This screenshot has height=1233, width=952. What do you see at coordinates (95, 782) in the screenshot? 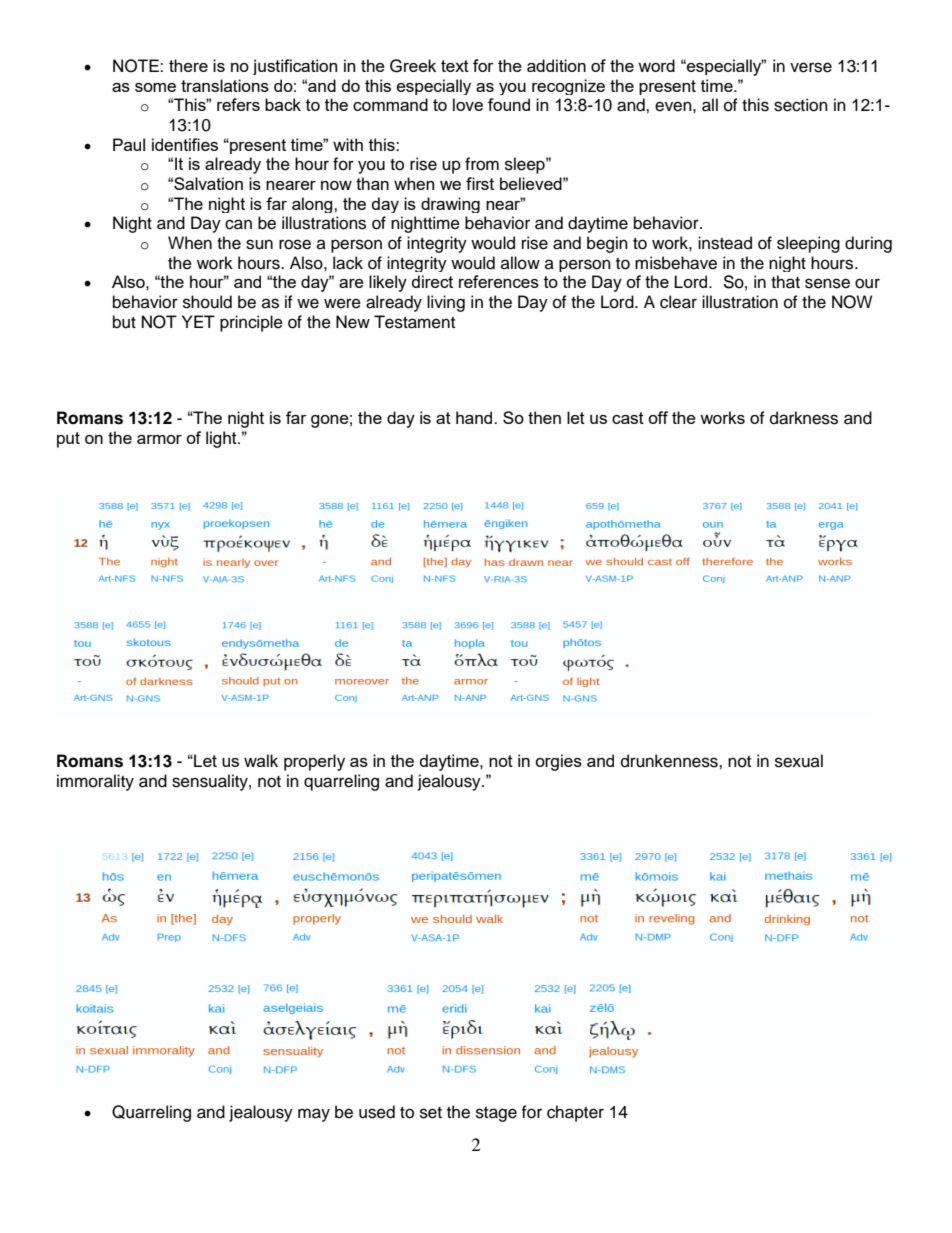
I see `immorality` at bounding box center [95, 782].
